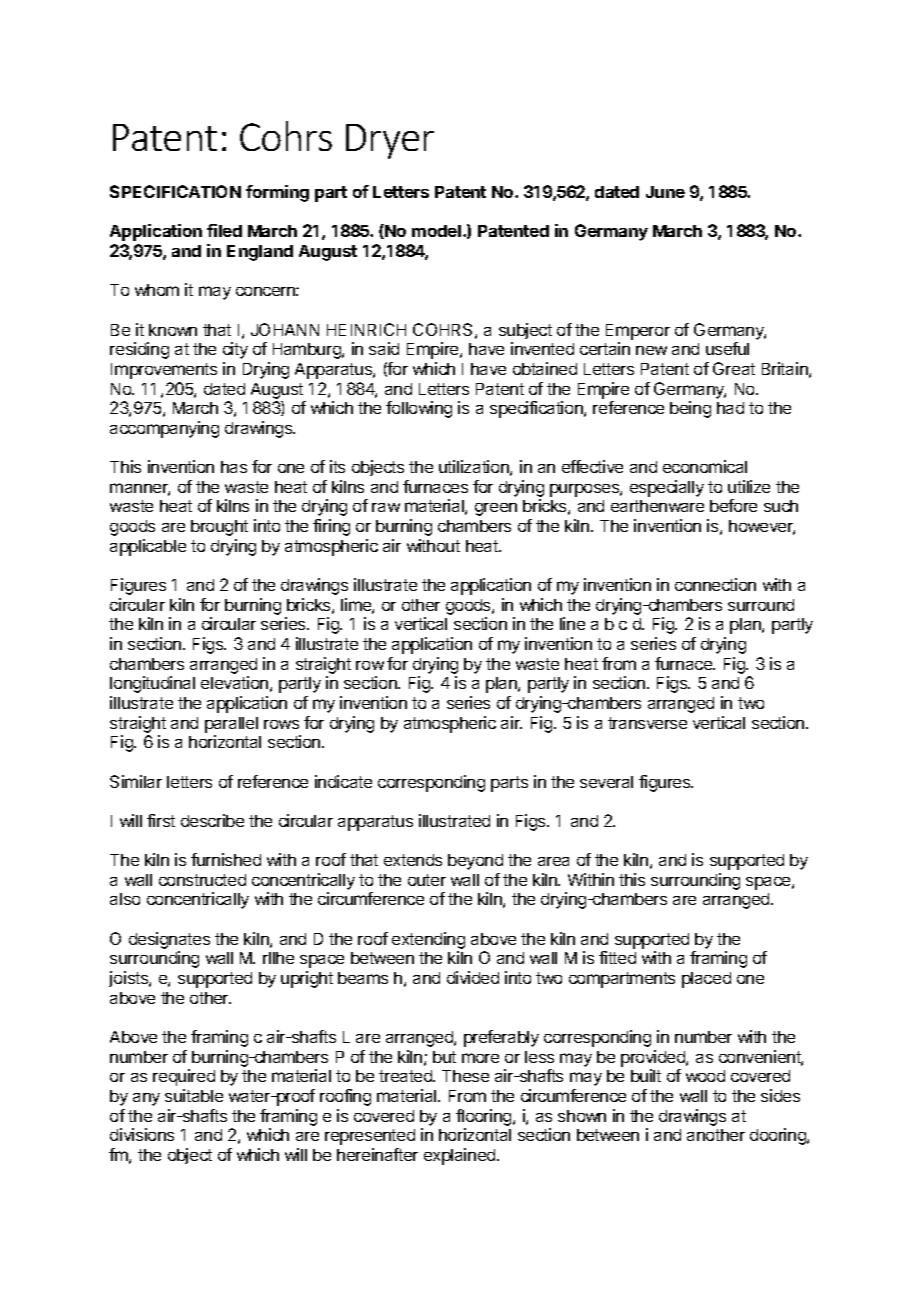 The height and width of the image is (1308, 924). I want to click on connection, so click(715, 584).
